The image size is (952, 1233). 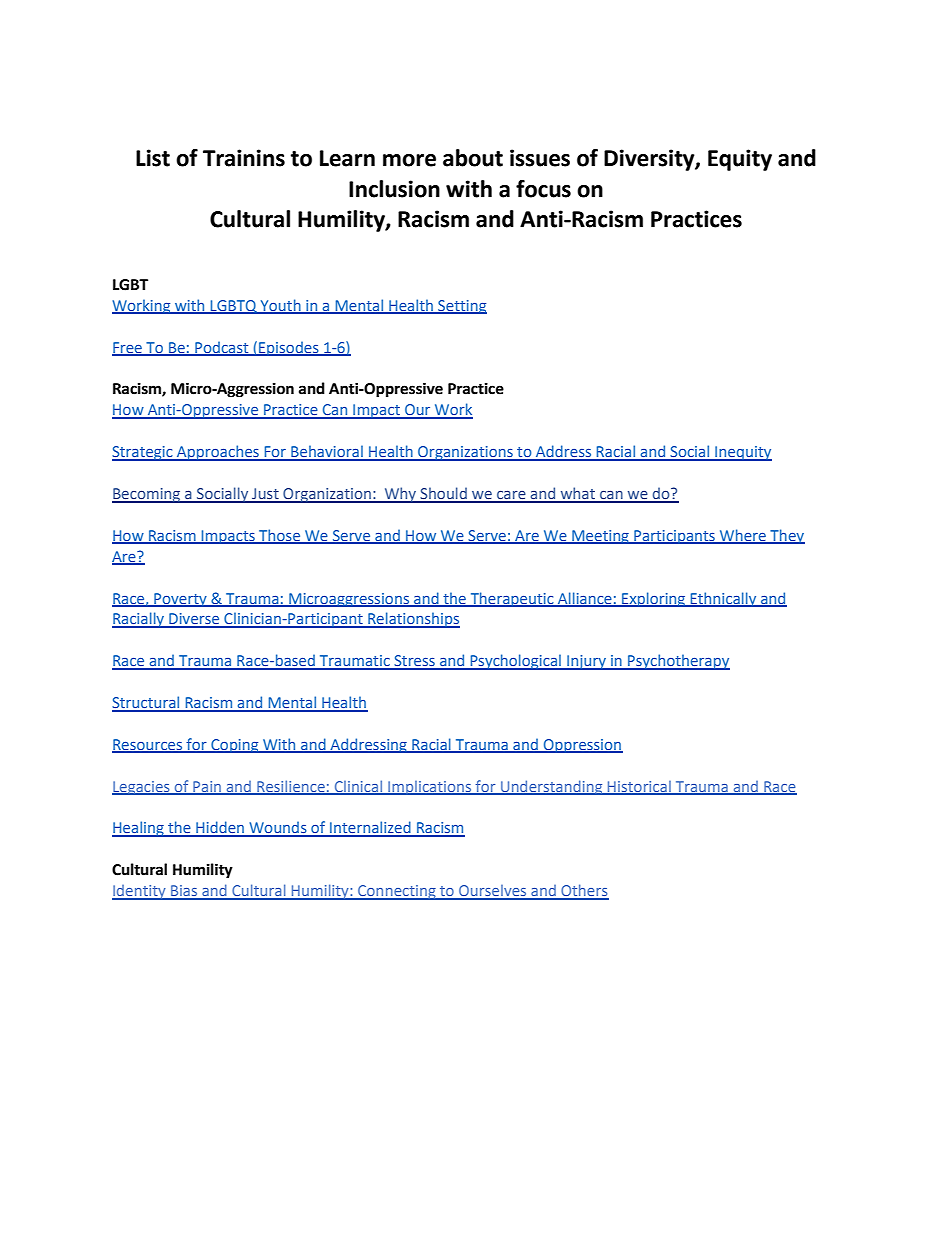 What do you see at coordinates (473, 158) in the document?
I see `about` at bounding box center [473, 158].
